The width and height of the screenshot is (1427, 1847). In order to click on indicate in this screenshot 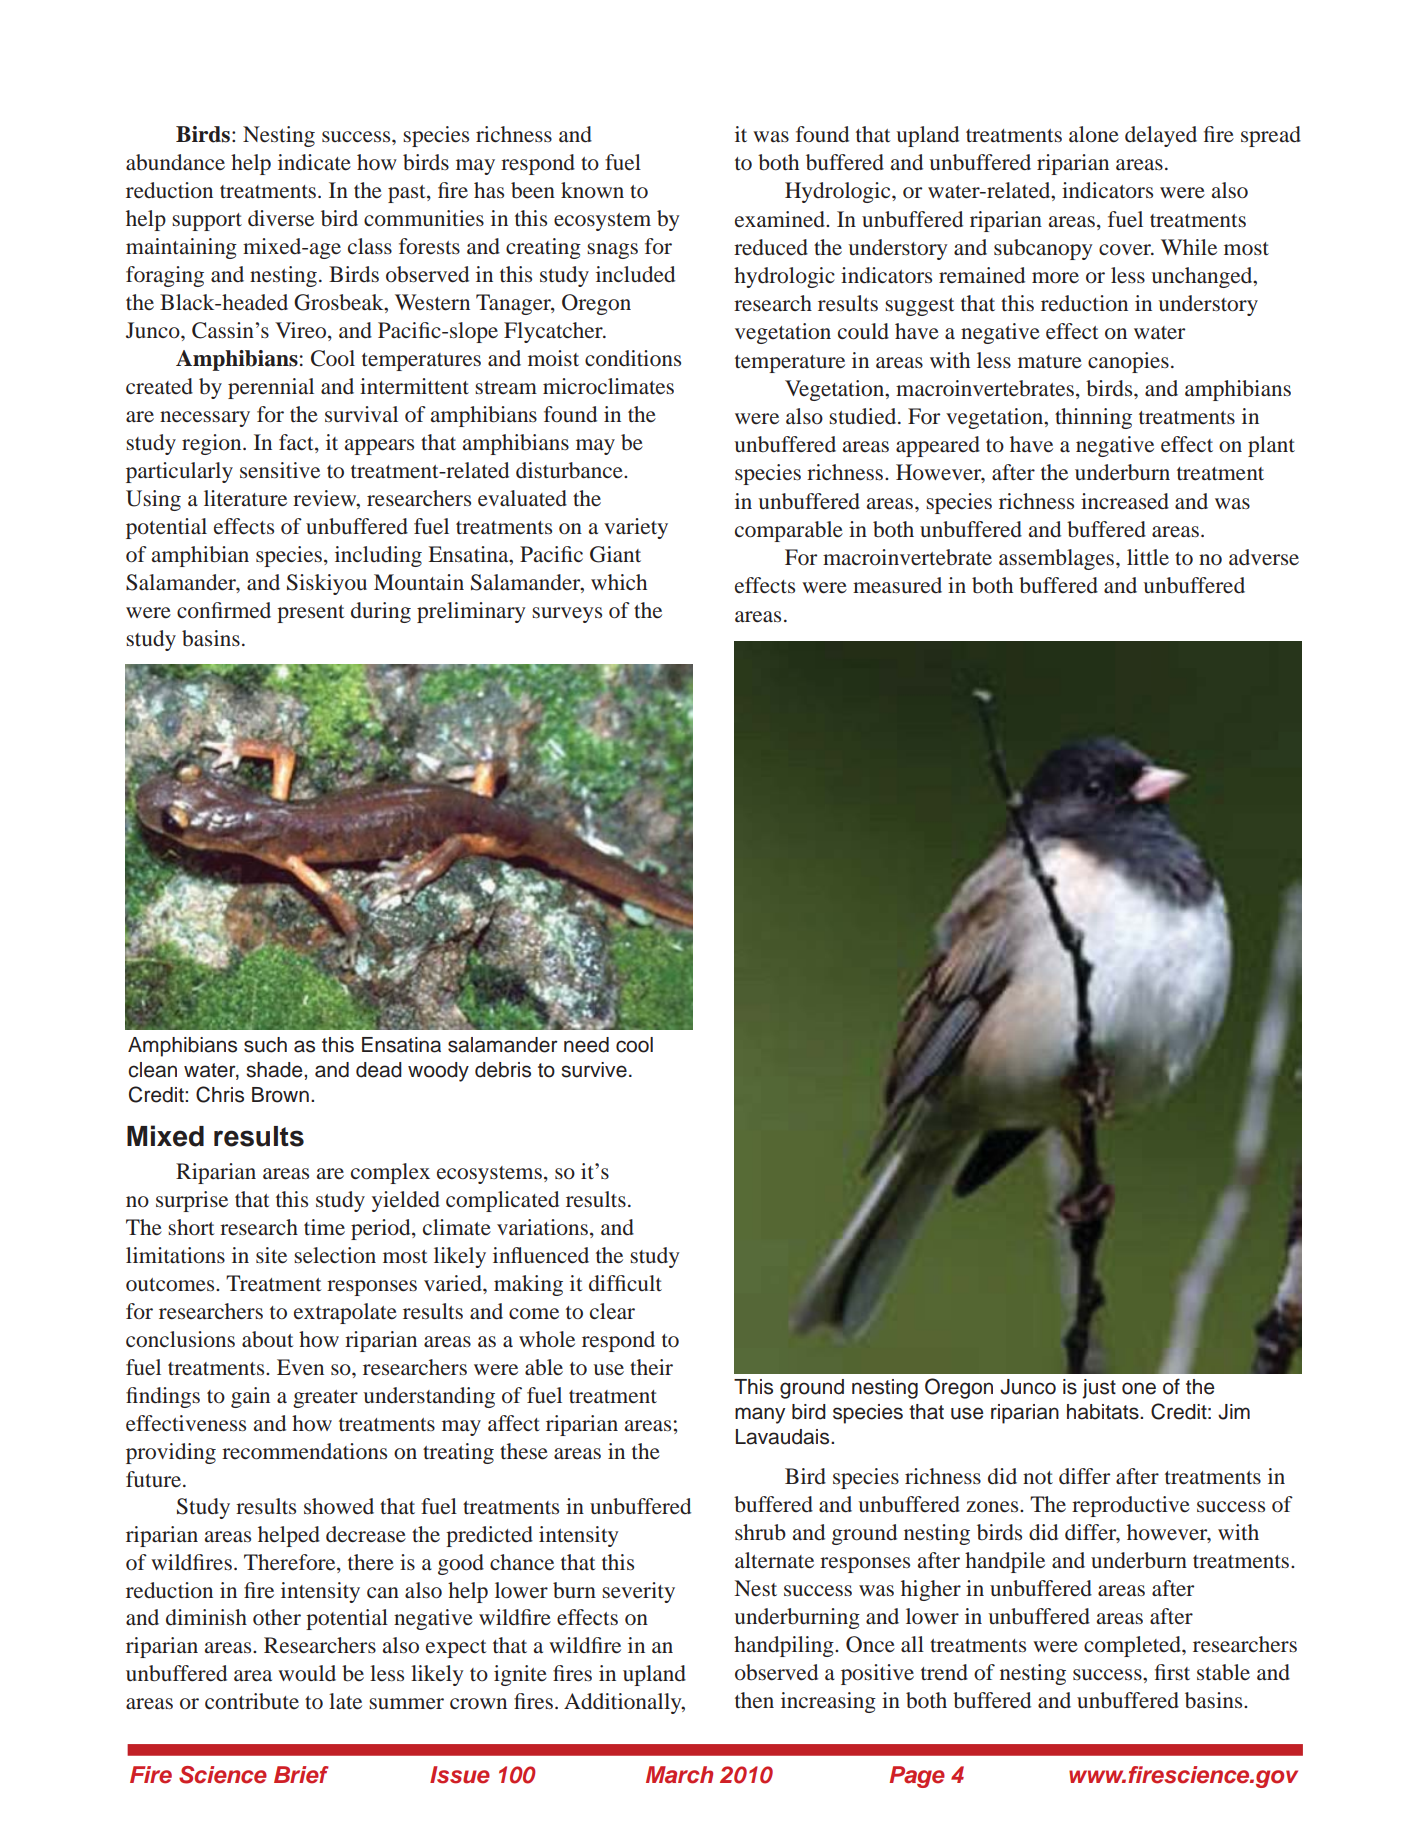, I will do `click(314, 162)`.
